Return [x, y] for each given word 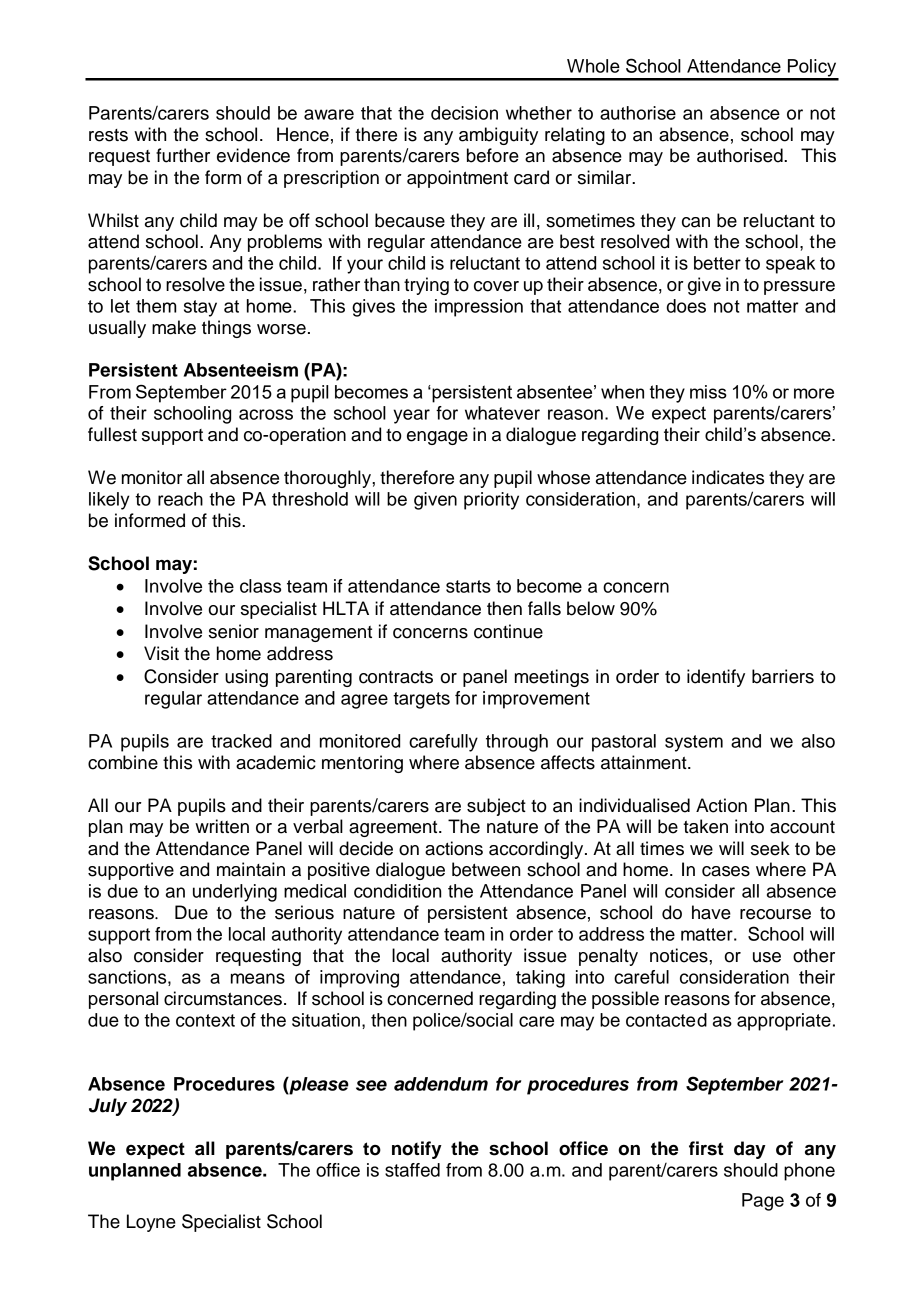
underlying [235, 893]
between [486, 869]
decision [464, 113]
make [174, 327]
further [183, 155]
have [711, 912]
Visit [161, 653]
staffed [412, 1170]
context [205, 1020]
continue [508, 631]
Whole [593, 66]
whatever [502, 413]
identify [716, 678]
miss [708, 392]
